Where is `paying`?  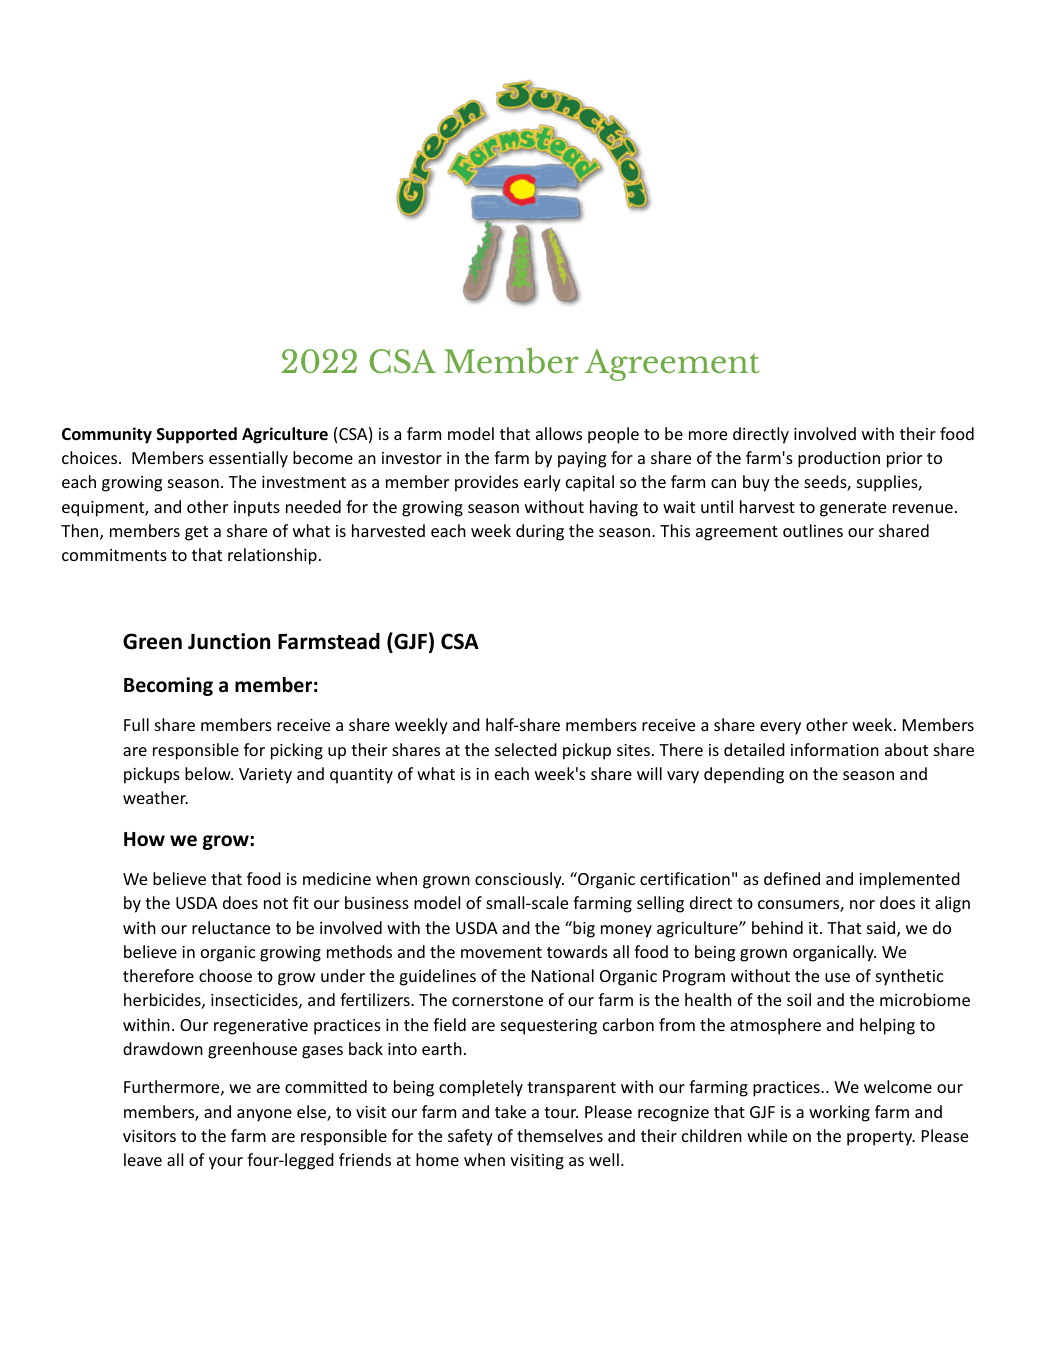 paying is located at coordinates (582, 460).
